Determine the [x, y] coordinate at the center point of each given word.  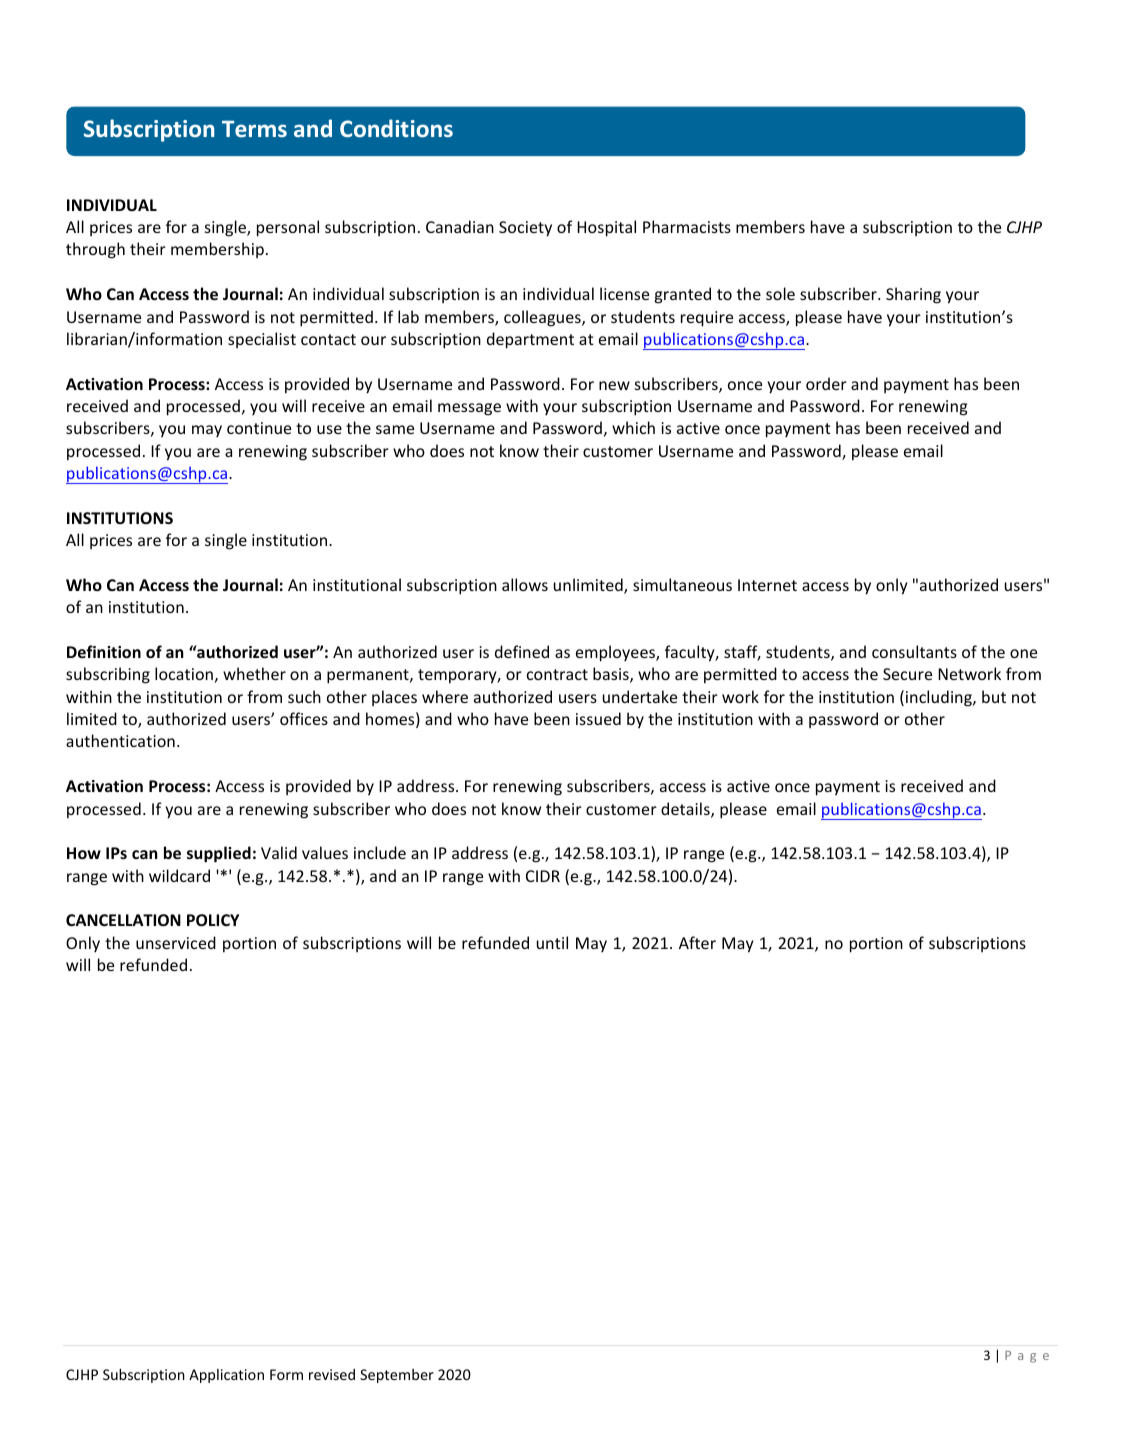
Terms [254, 129]
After [697, 942]
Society [525, 229]
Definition [104, 651]
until [552, 942]
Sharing [913, 295]
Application [226, 1376]
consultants [914, 651]
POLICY [213, 920]
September [397, 1376]
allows [525, 584]
